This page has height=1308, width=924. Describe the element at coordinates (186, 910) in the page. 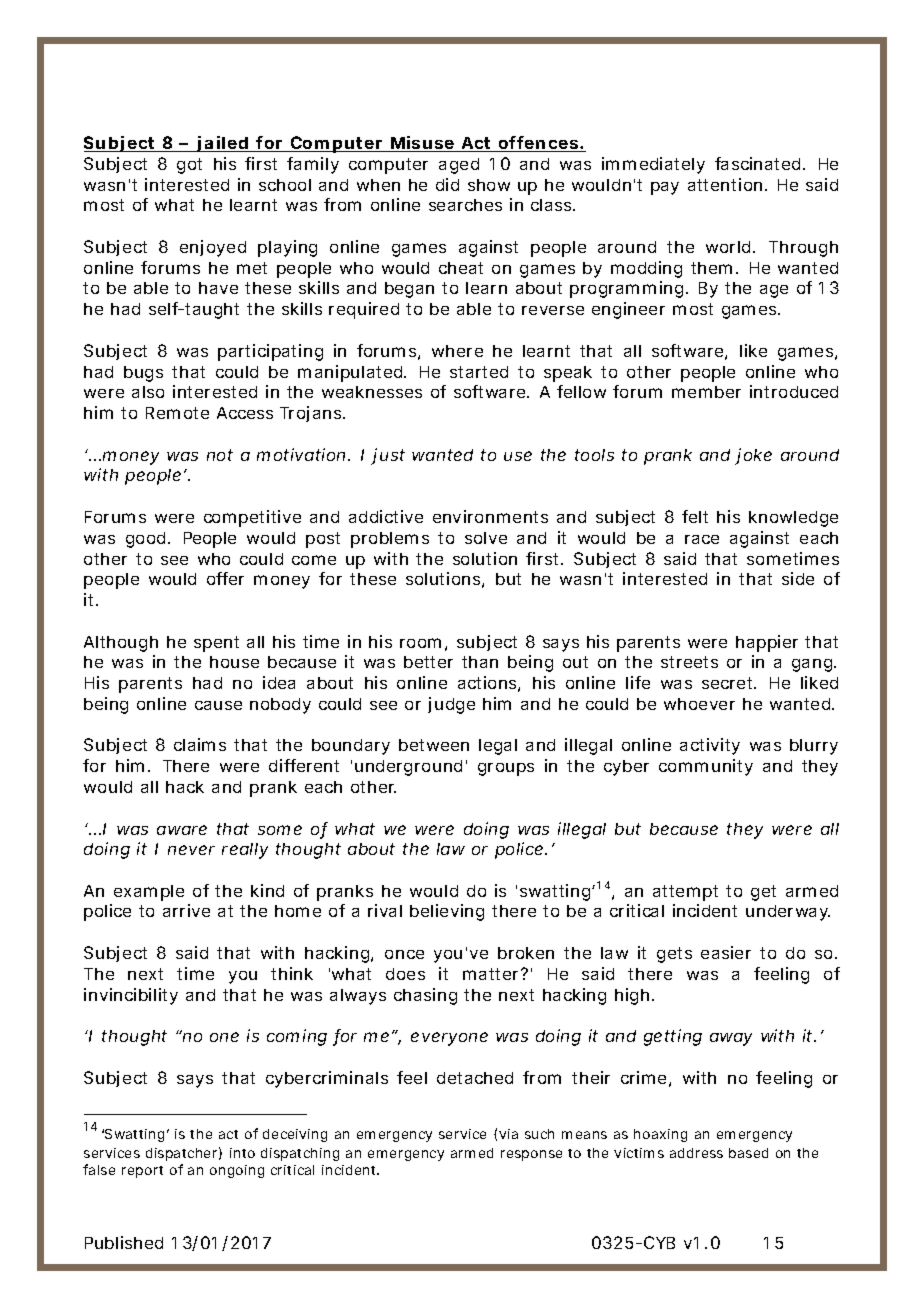

I see `arrive` at that location.
